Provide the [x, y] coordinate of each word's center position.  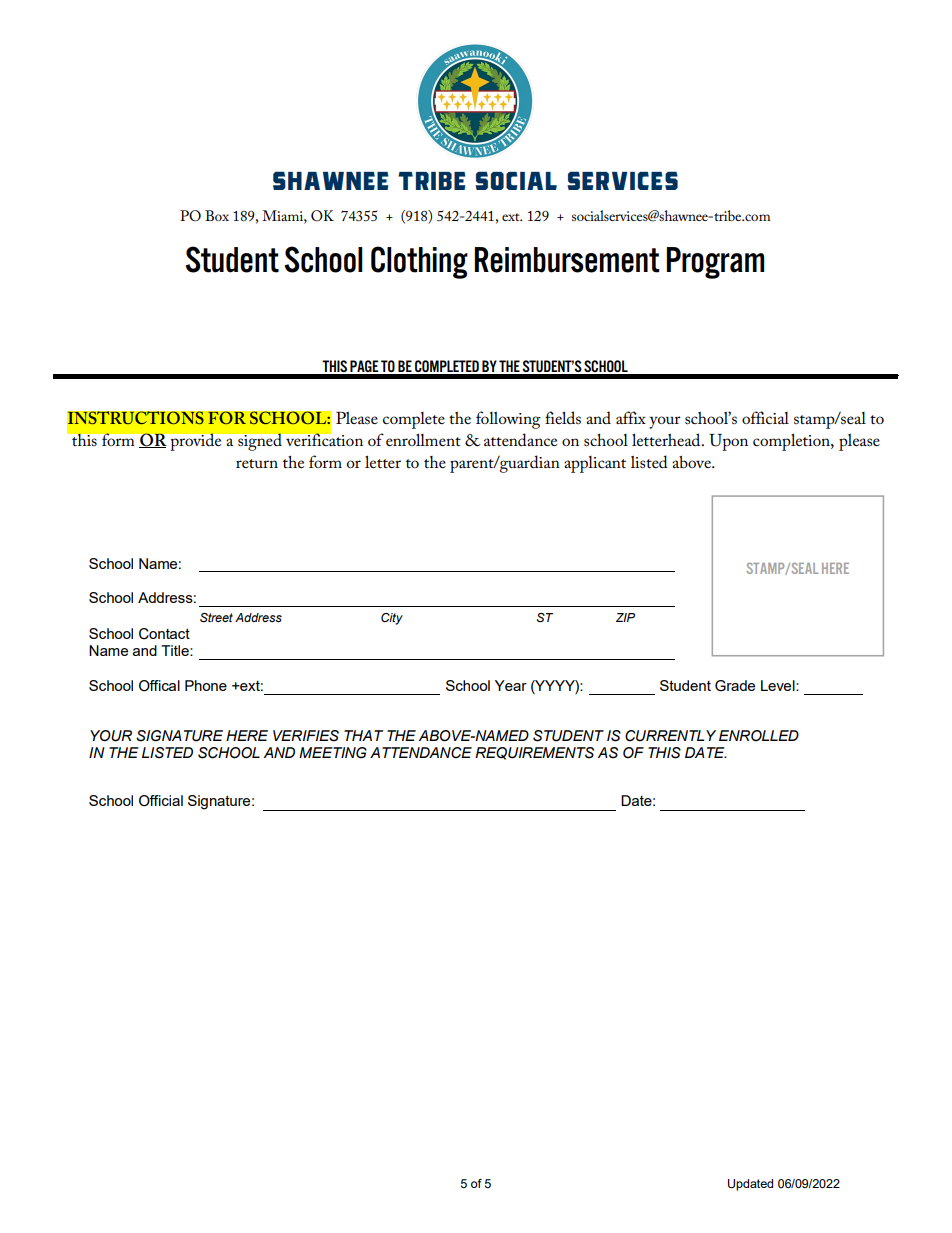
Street [216, 618]
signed [260, 442]
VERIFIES [306, 736]
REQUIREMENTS [534, 753]
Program [715, 263]
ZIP [625, 617]
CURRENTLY [670, 736]
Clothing [419, 262]
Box [217, 215]
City [392, 619]
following [508, 420]
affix [631, 417]
